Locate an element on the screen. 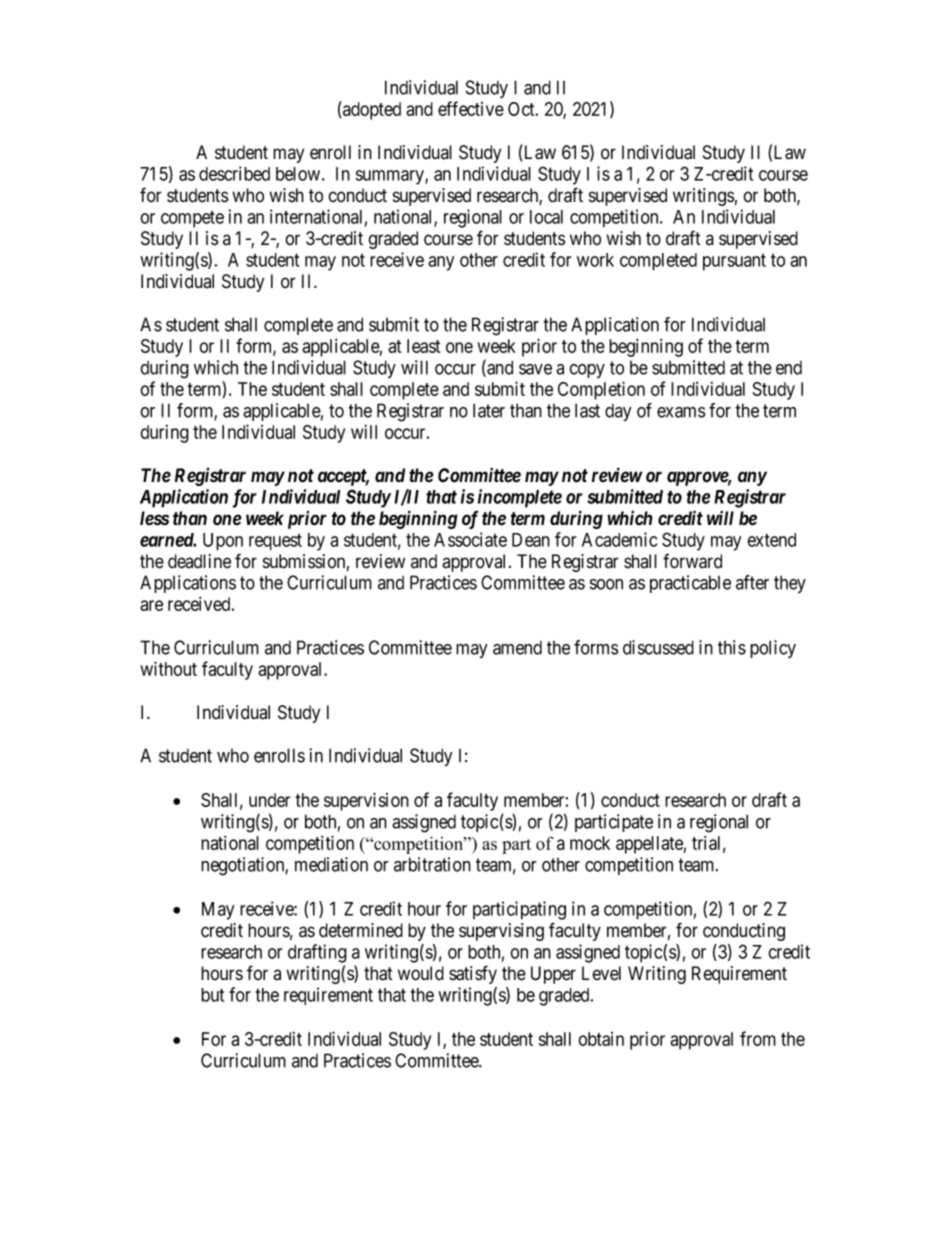  effective is located at coordinates (471, 108).
